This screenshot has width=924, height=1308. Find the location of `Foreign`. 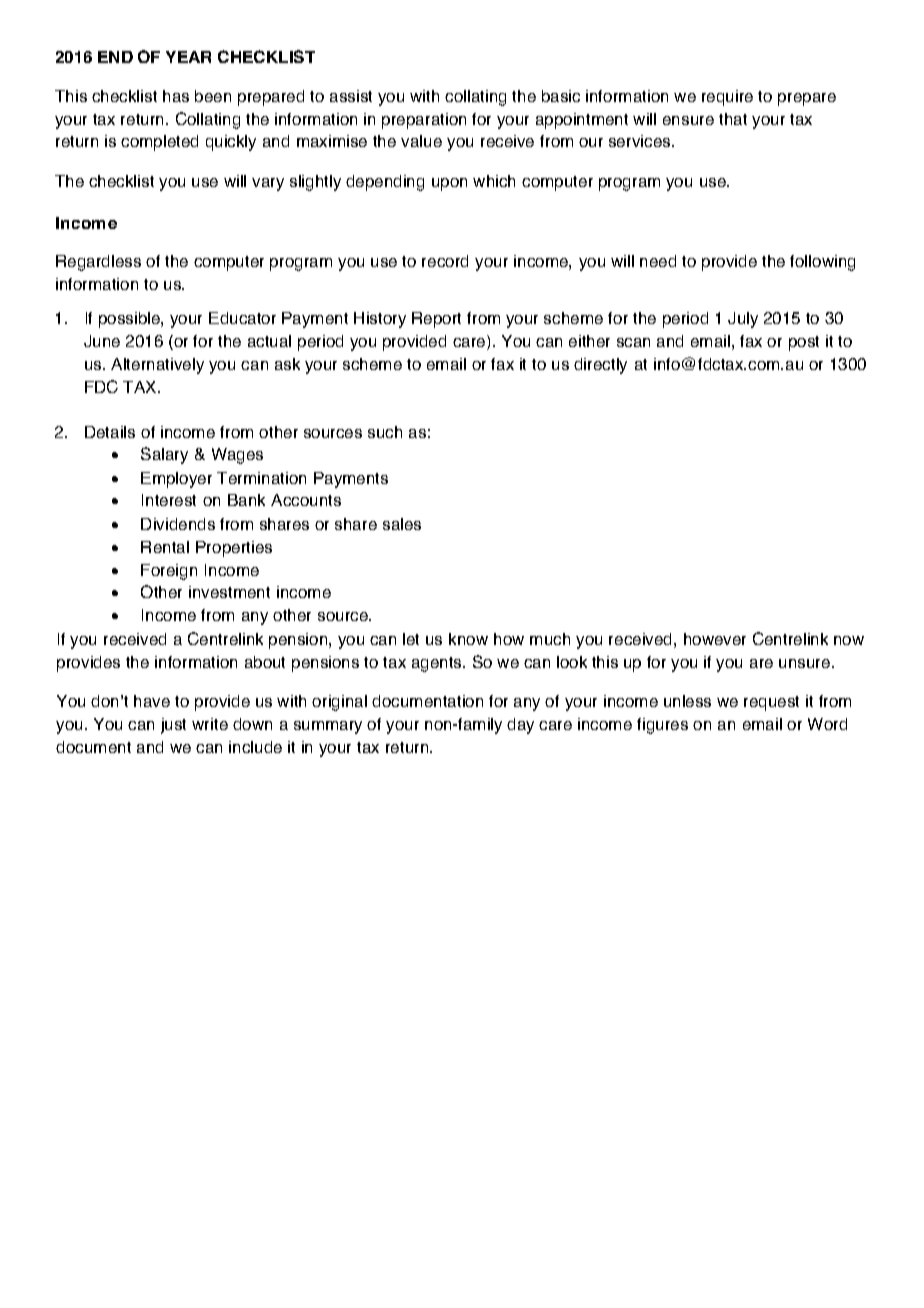

Foreign is located at coordinates (169, 572).
